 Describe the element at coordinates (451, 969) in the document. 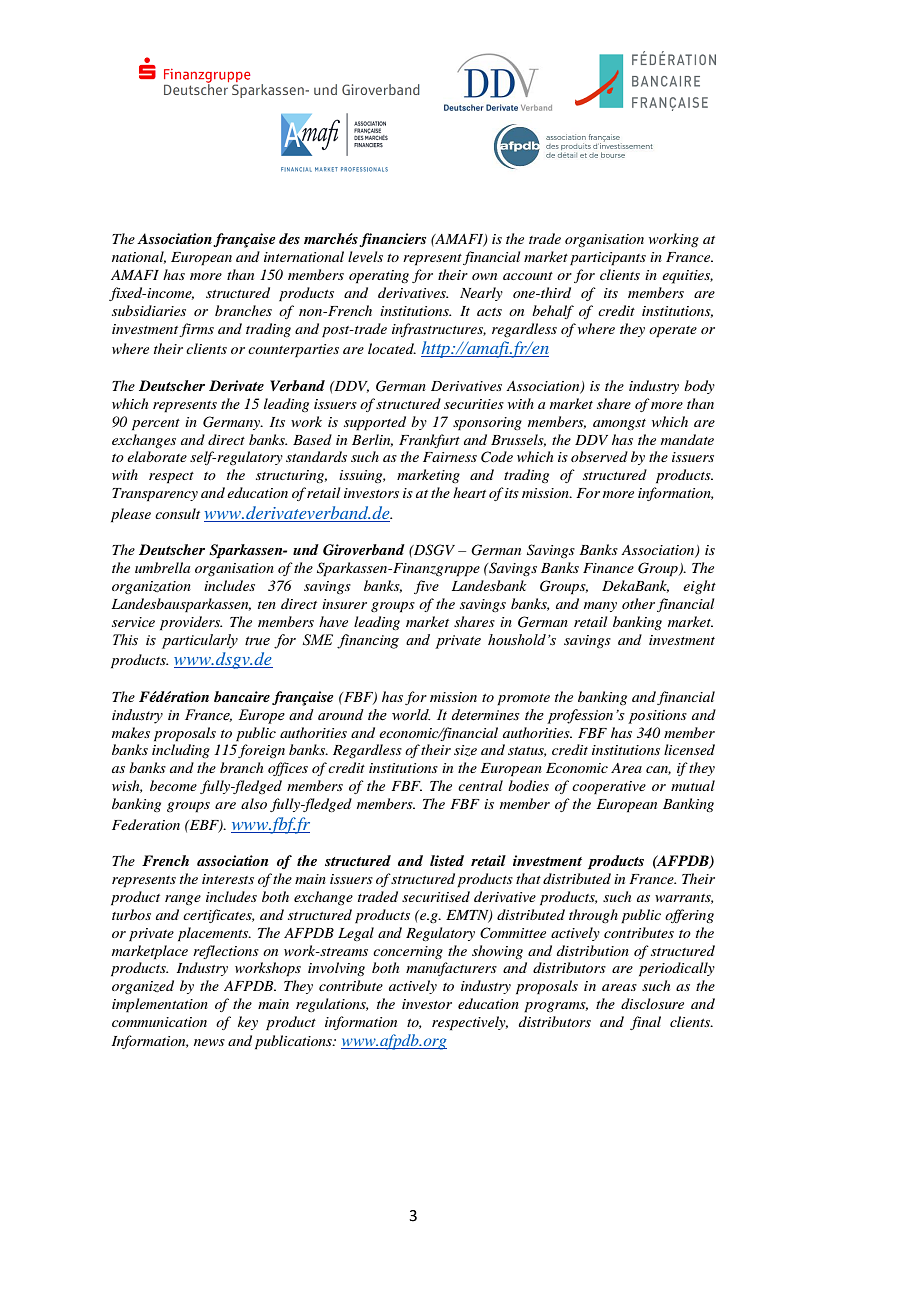

I see `manufacturers` at that location.
